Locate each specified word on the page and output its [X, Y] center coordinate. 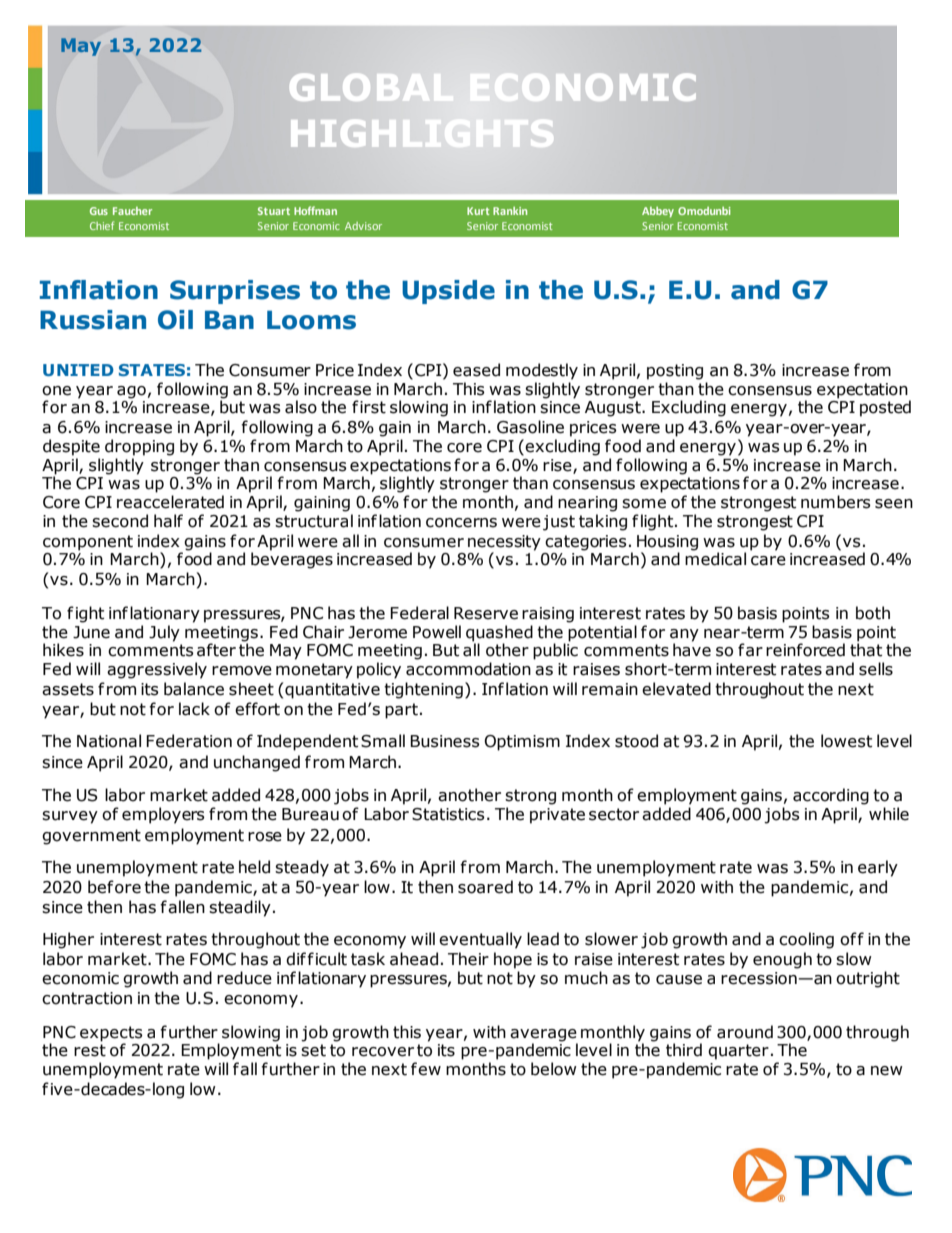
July [164, 633]
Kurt [478, 211]
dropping [139, 447]
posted [885, 408]
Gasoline [530, 427]
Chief [102, 225]
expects [111, 1034]
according [831, 796]
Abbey [658, 212]
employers [163, 815]
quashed [499, 633]
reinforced [805, 650]
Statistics [448, 814]
